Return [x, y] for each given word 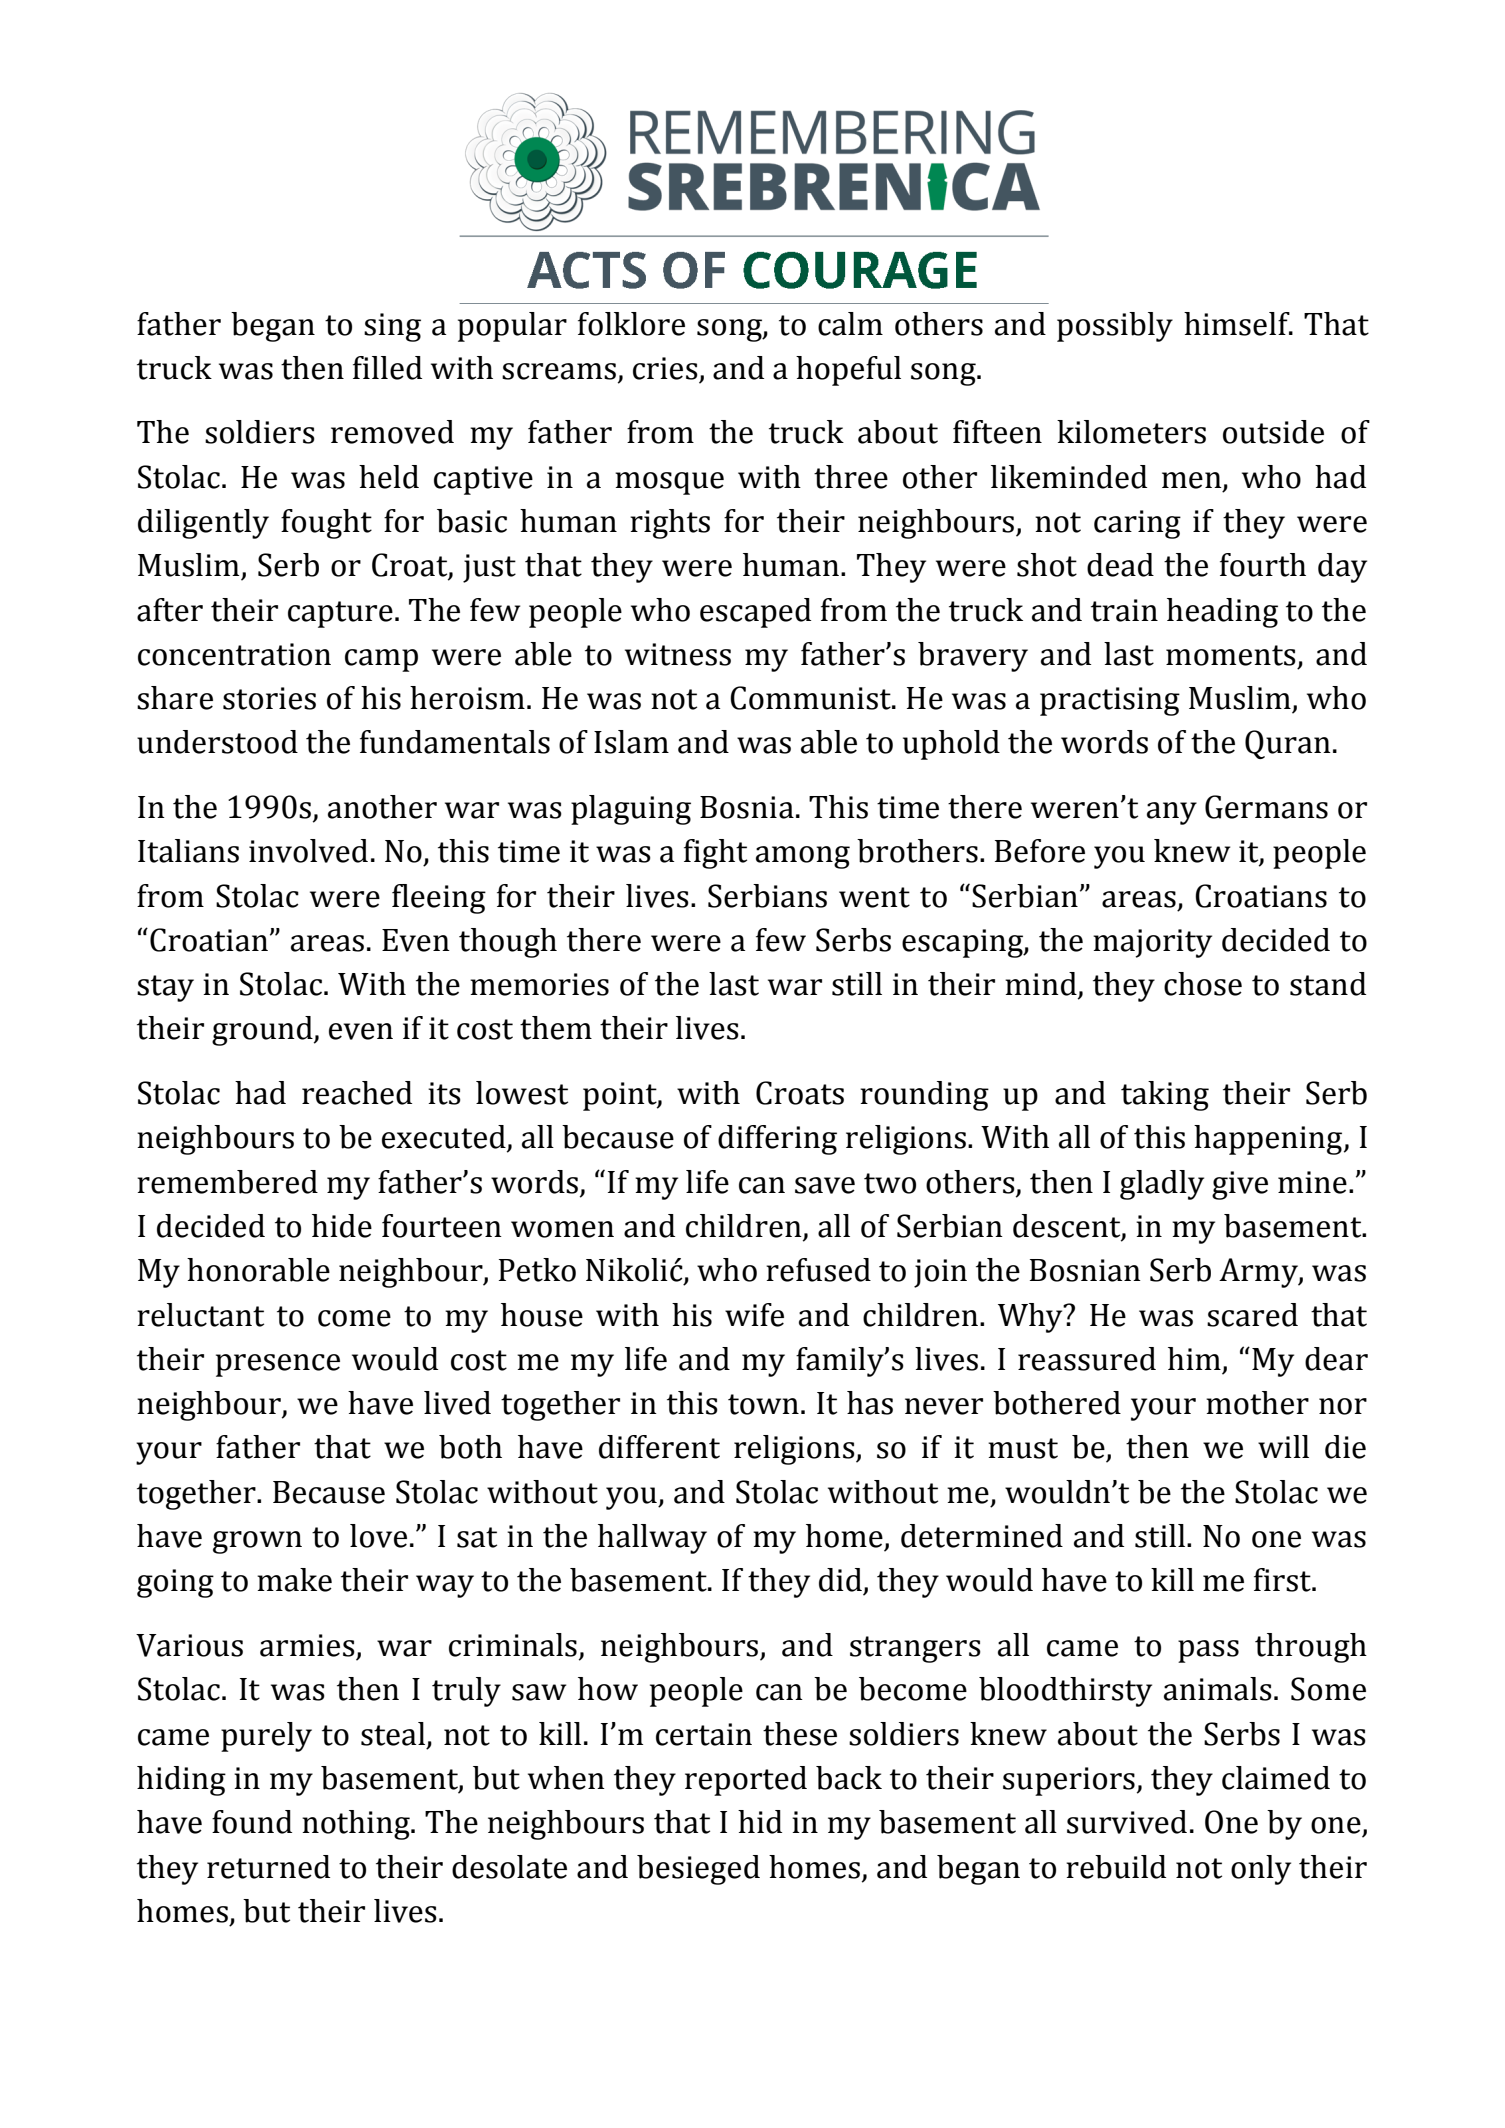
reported [746, 1781]
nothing [357, 1825]
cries [665, 368]
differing [777, 1140]
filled [387, 368]
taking [1165, 1096]
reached [357, 1093]
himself [1238, 324]
